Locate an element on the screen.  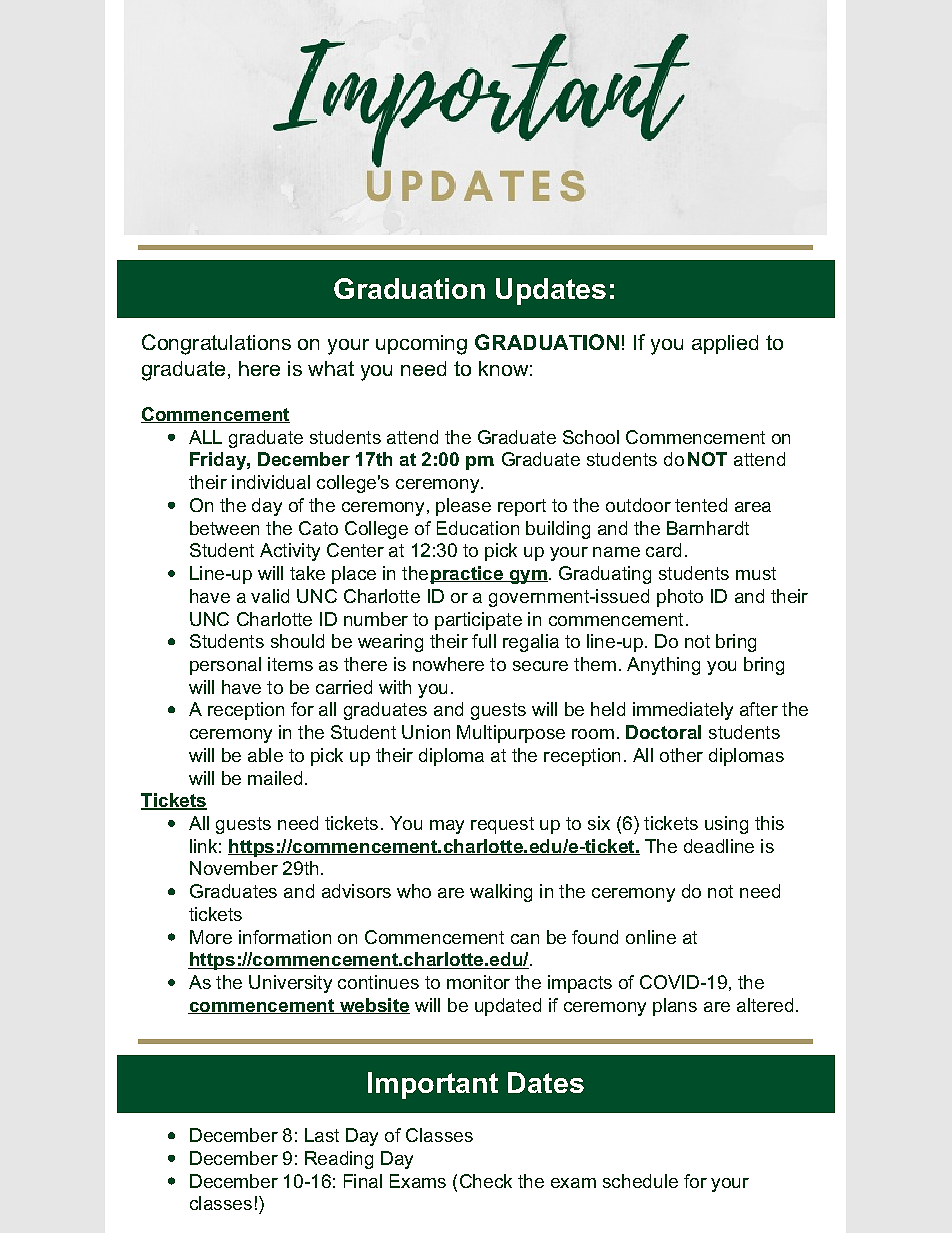
schedule is located at coordinates (640, 1181).
